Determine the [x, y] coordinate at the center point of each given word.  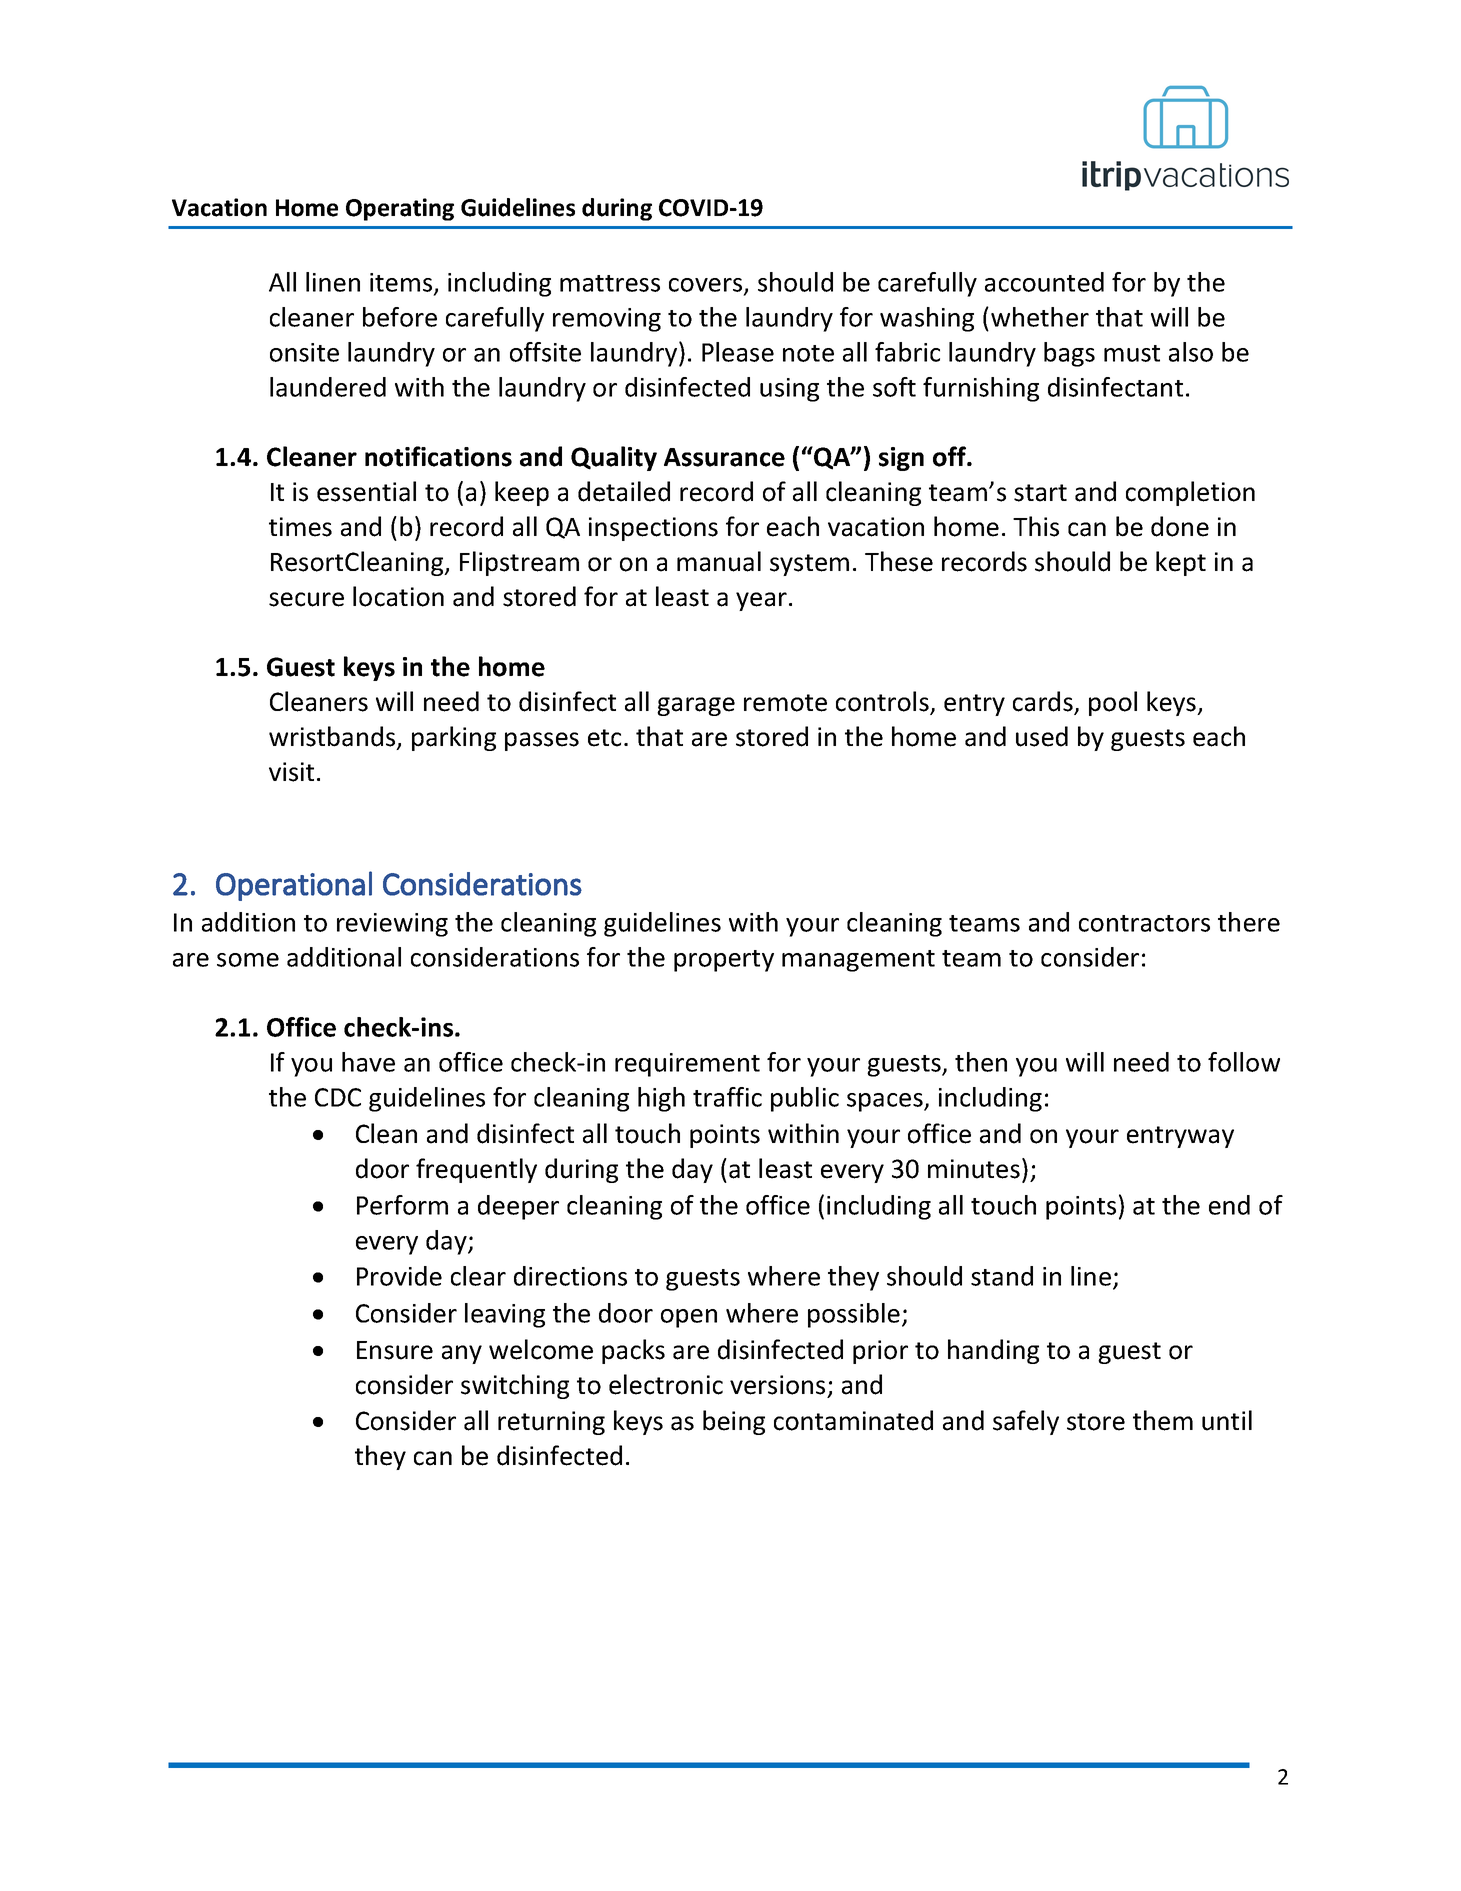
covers [707, 286]
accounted [1044, 282]
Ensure [395, 1350]
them [1163, 1420]
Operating [400, 209]
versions [777, 1385]
